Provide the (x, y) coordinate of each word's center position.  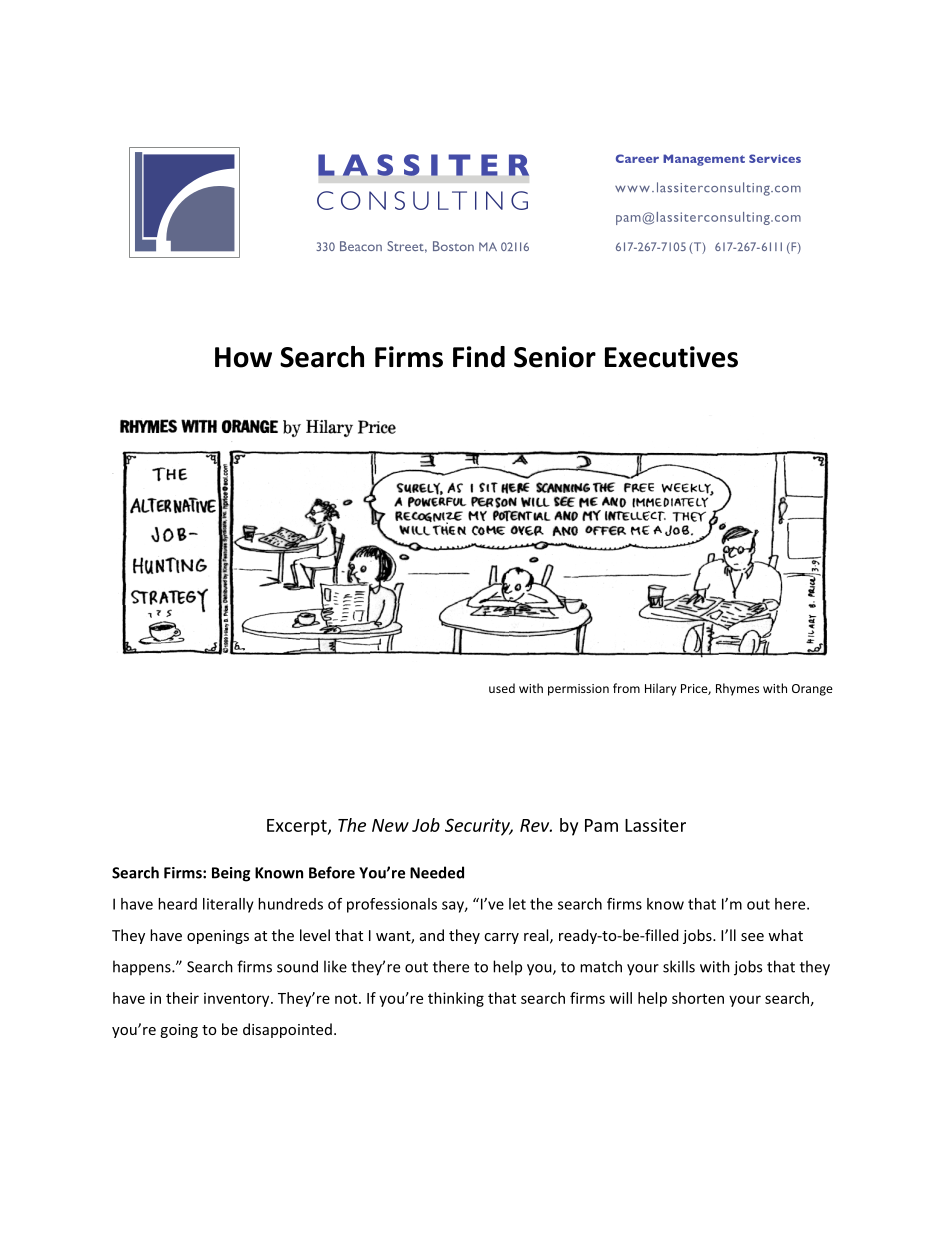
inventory (238, 999)
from (626, 688)
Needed (437, 872)
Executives (671, 357)
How (243, 357)
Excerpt (298, 827)
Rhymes (737, 689)
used (502, 688)
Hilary (660, 689)
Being (231, 874)
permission (578, 690)
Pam (601, 825)
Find (479, 357)
